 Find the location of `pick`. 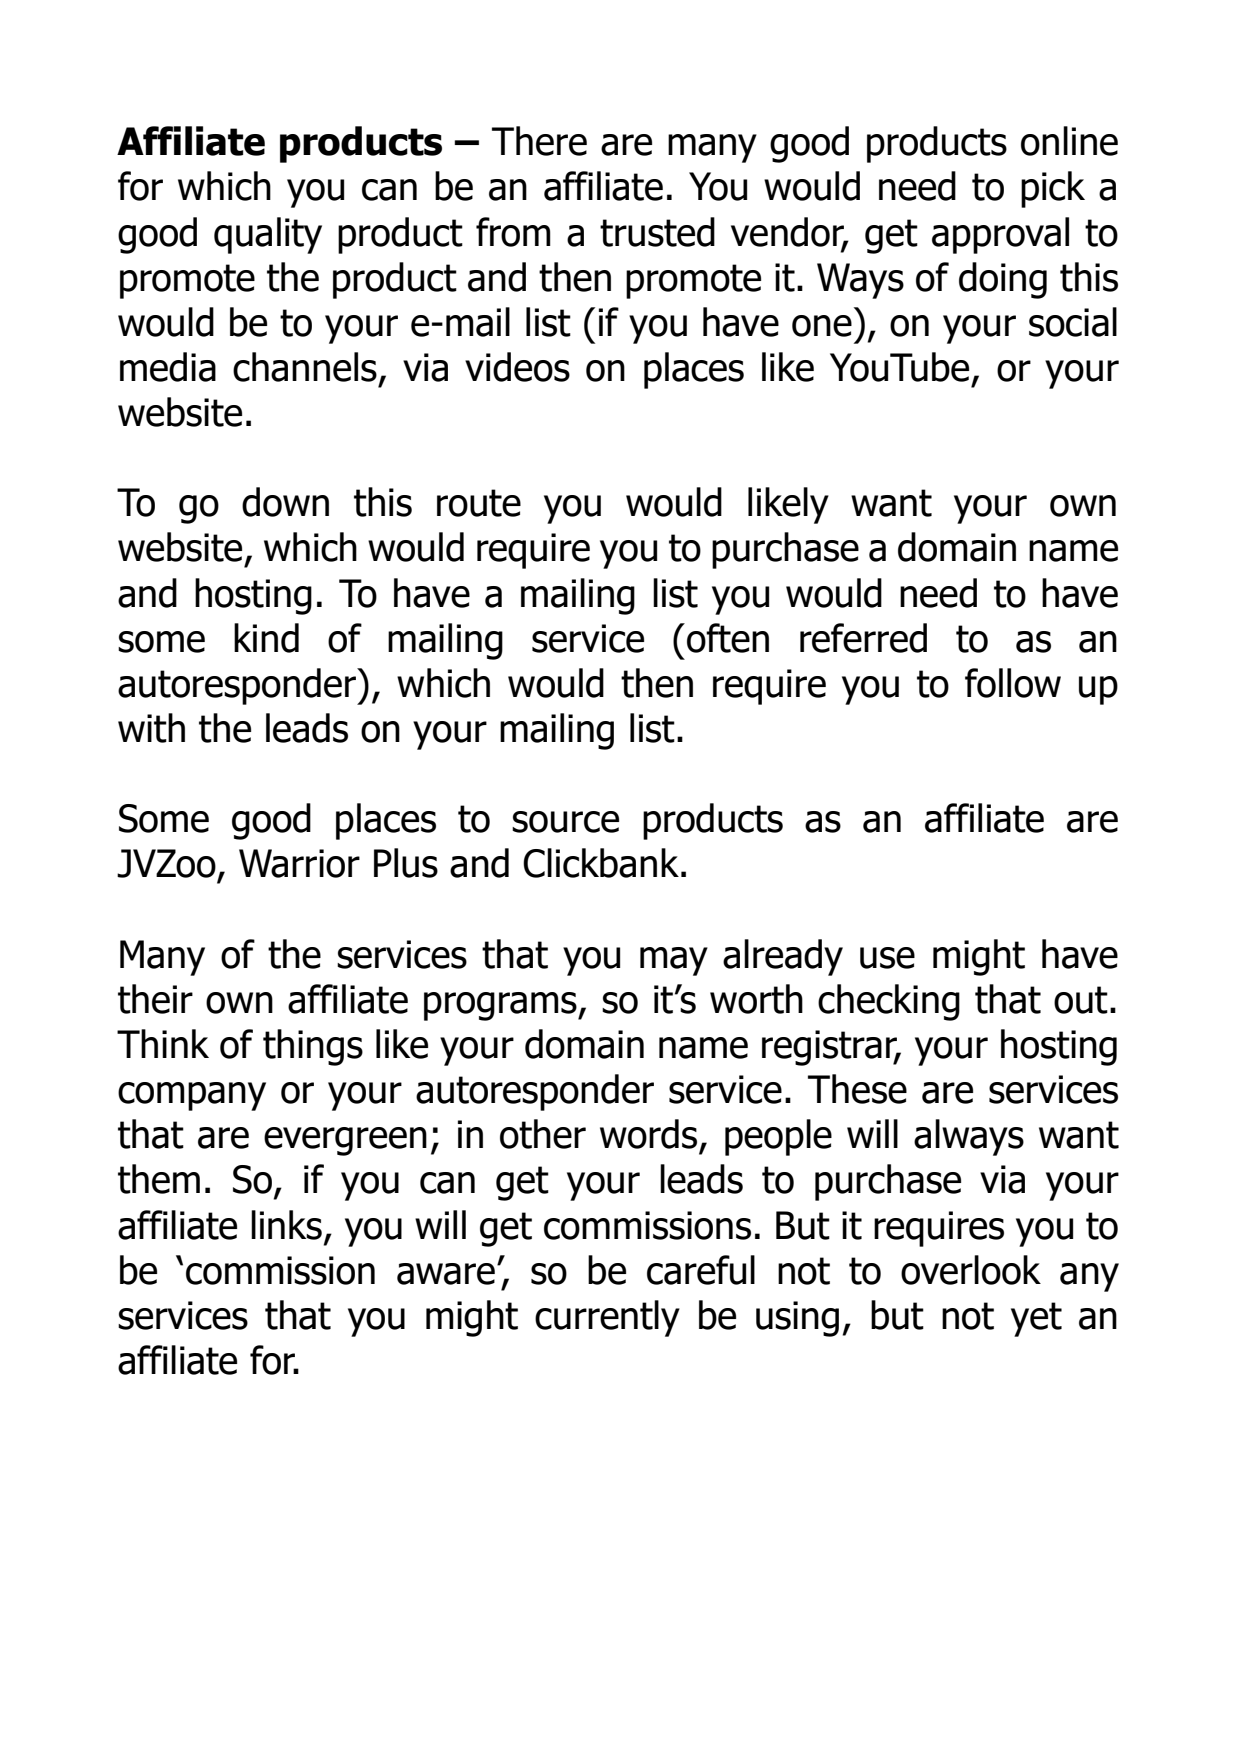

pick is located at coordinates (1053, 189).
